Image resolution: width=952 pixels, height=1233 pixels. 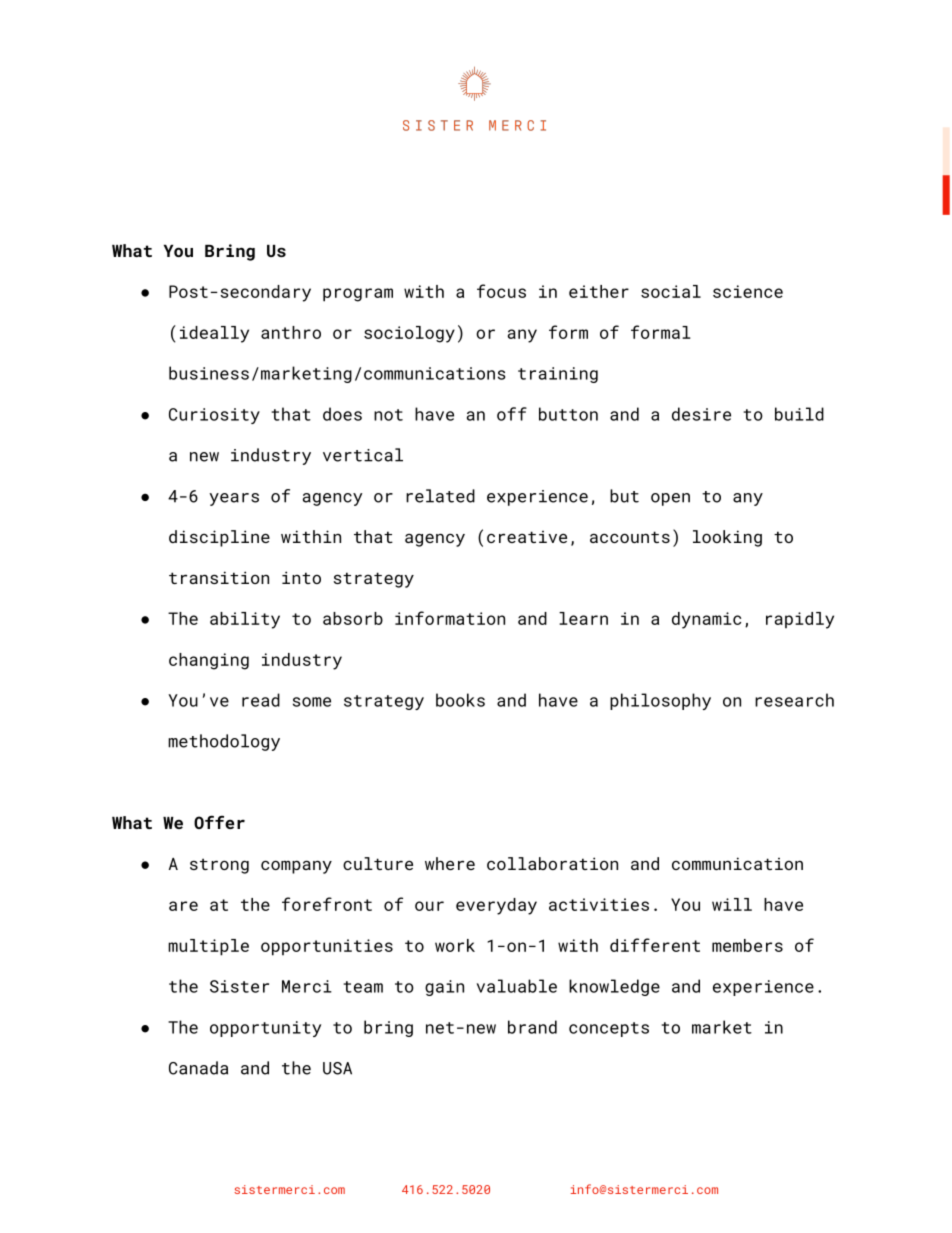 I want to click on related, so click(x=440, y=496).
